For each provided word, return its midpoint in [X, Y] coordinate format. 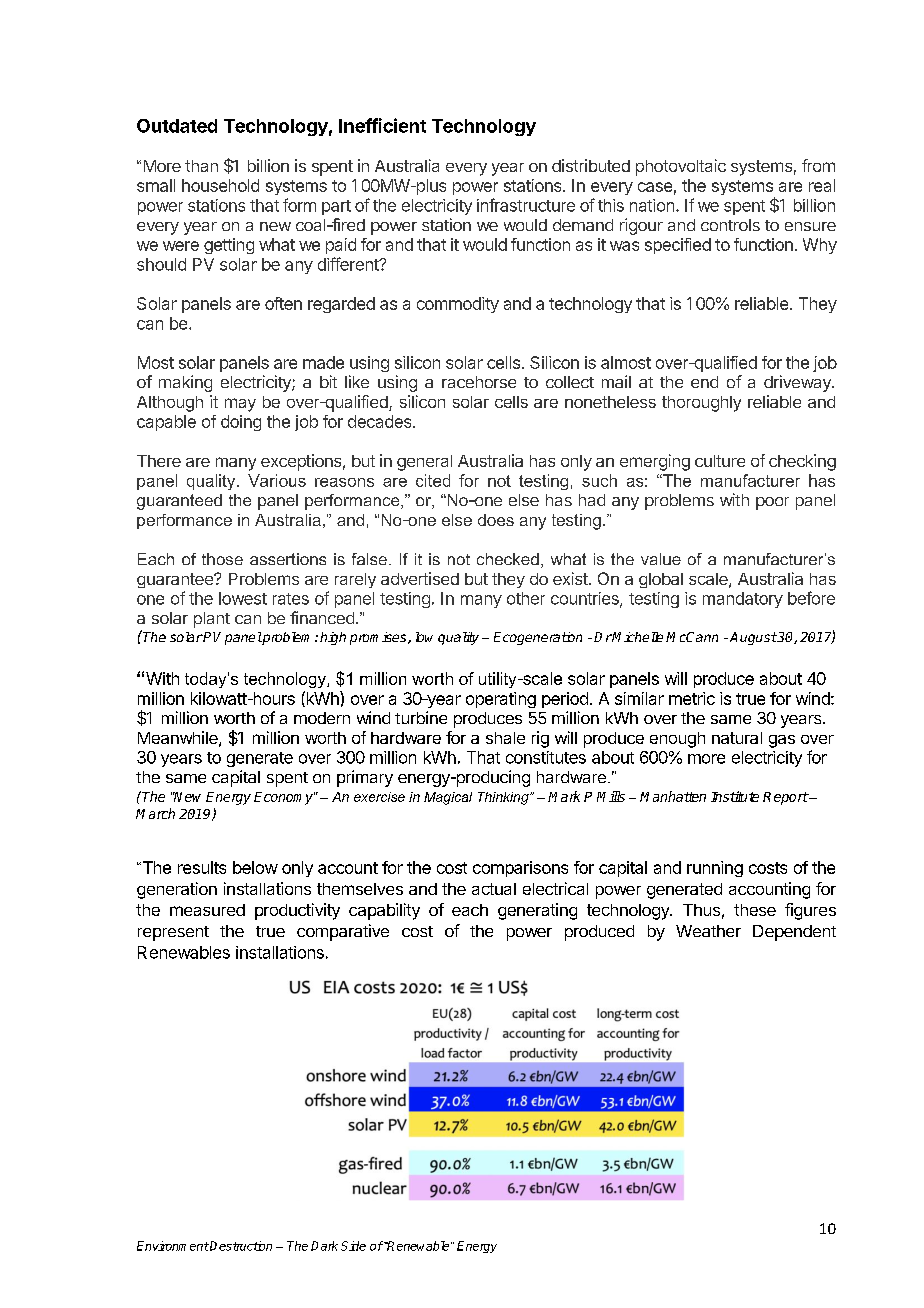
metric [692, 698]
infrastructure [526, 205]
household [220, 185]
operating [501, 700]
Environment [173, 1246]
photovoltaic [681, 167]
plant [212, 620]
